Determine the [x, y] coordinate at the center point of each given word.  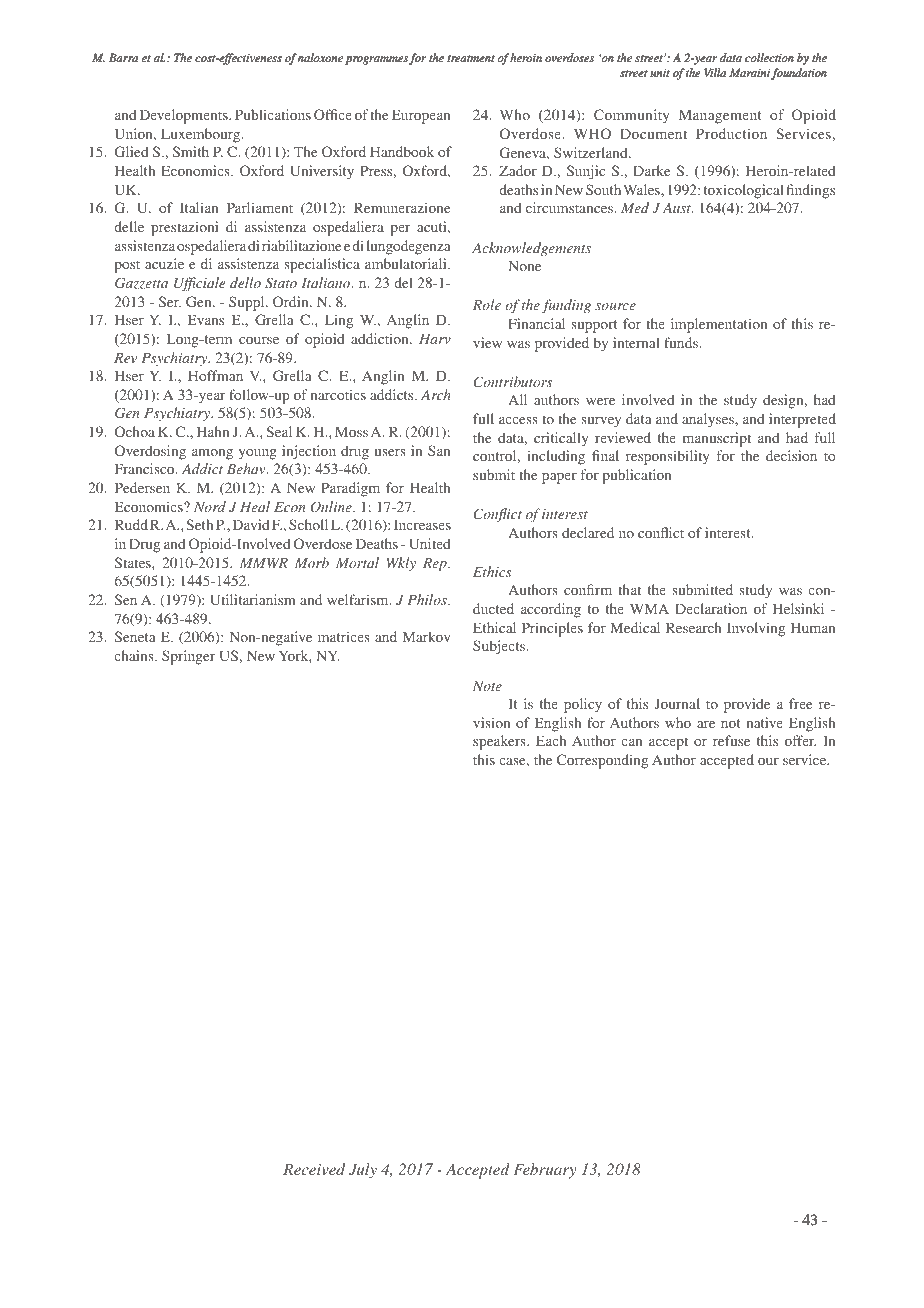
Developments [185, 116]
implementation [719, 325]
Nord [210, 506]
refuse [731, 740]
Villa [715, 72]
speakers [500, 742]
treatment [471, 58]
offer [800, 740]
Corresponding [602, 761]
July [363, 1171]
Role [487, 304]
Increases [422, 524]
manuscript [717, 439]
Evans [206, 319]
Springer [188, 657]
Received [314, 1169]
